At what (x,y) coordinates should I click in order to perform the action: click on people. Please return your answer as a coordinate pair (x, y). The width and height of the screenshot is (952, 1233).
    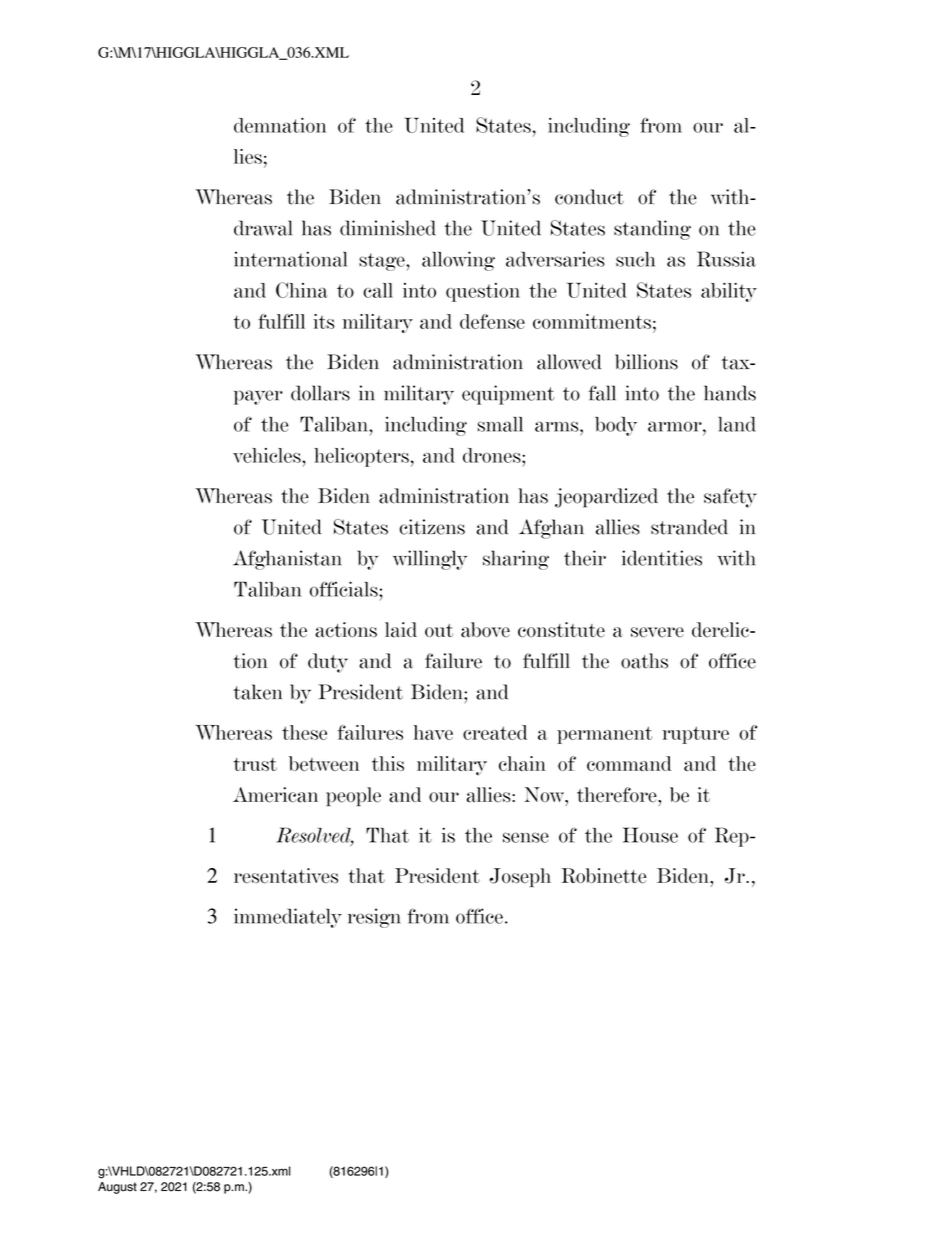
    Looking at the image, I should click on (353, 796).
